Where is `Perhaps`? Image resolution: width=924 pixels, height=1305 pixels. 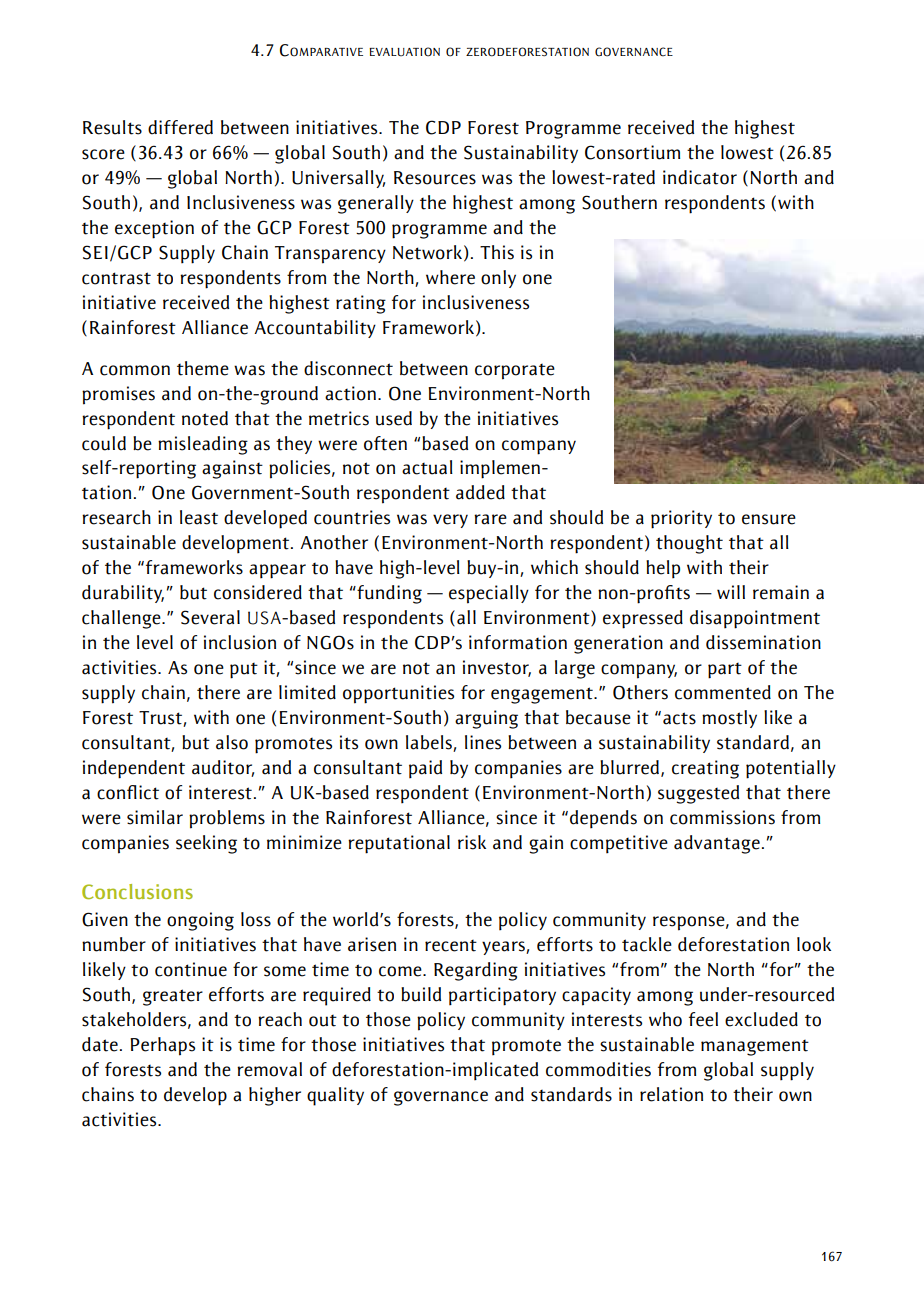 Perhaps is located at coordinates (162, 1046).
